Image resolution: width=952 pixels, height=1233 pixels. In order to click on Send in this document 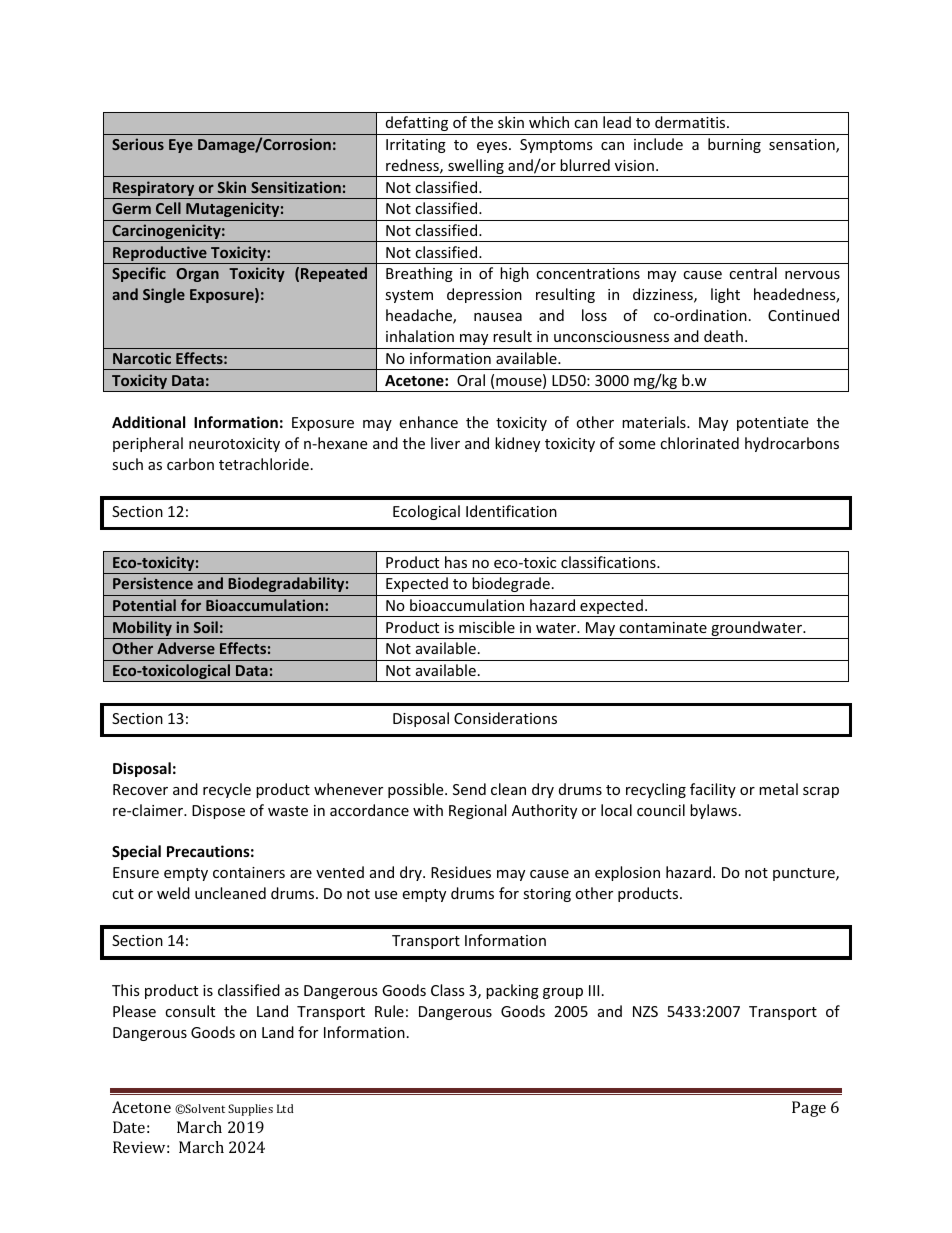, I will do `click(469, 789)`.
